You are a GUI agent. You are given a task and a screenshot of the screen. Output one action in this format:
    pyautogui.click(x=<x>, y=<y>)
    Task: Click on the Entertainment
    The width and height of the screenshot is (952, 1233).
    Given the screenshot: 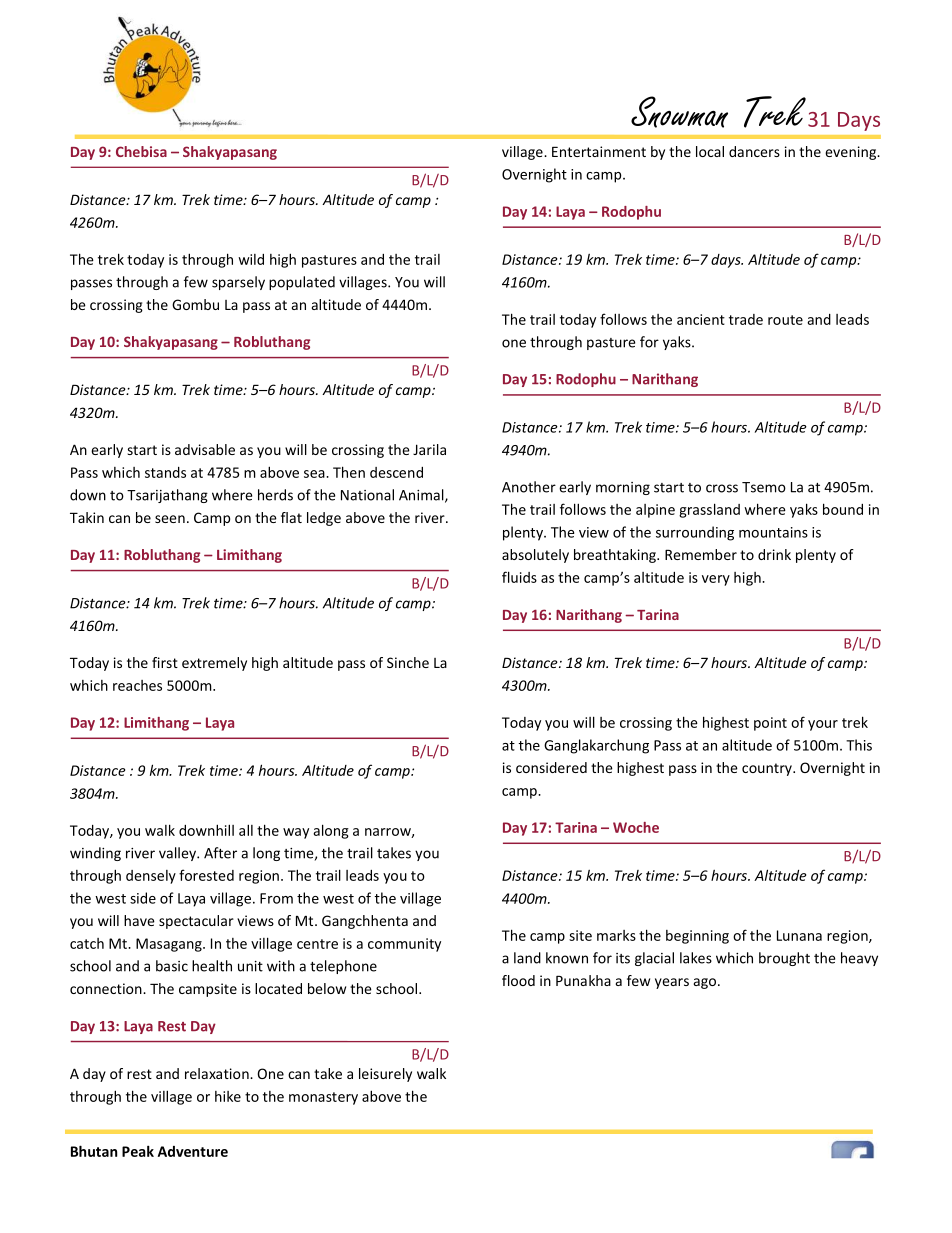 What is the action you would take?
    pyautogui.click(x=599, y=151)
